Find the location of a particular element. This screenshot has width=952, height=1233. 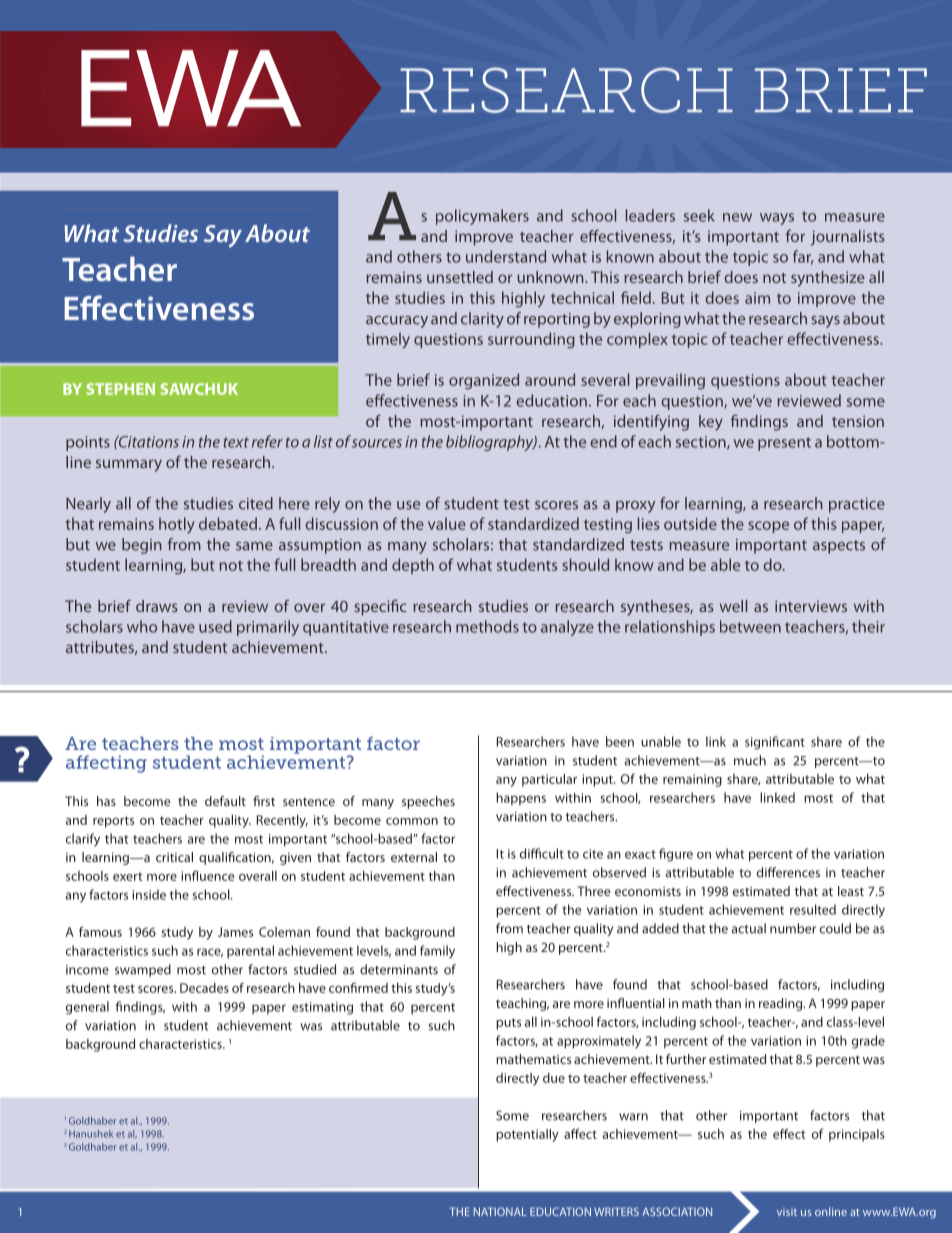

organized is located at coordinates (484, 381).
